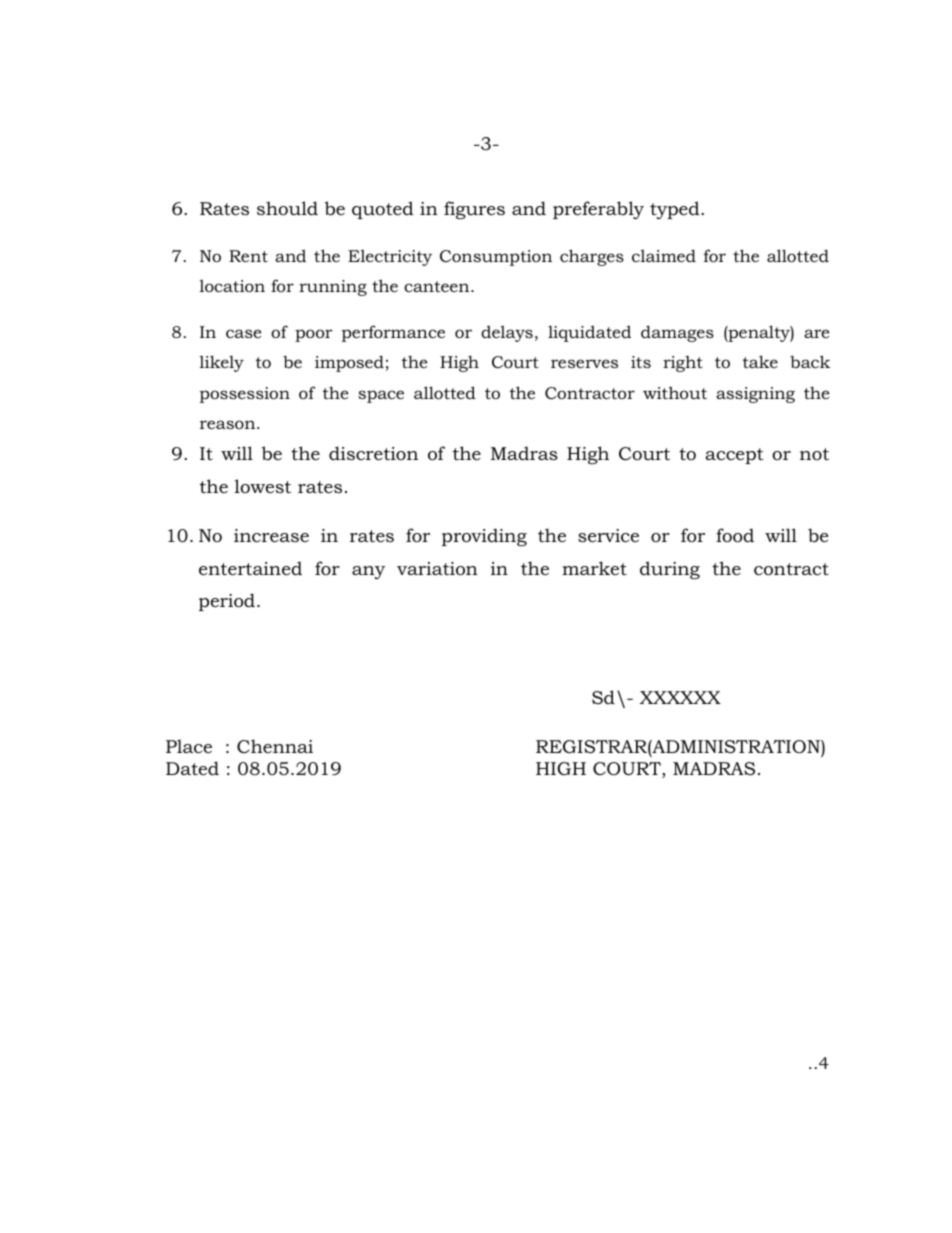  I want to click on typed, so click(676, 210).
